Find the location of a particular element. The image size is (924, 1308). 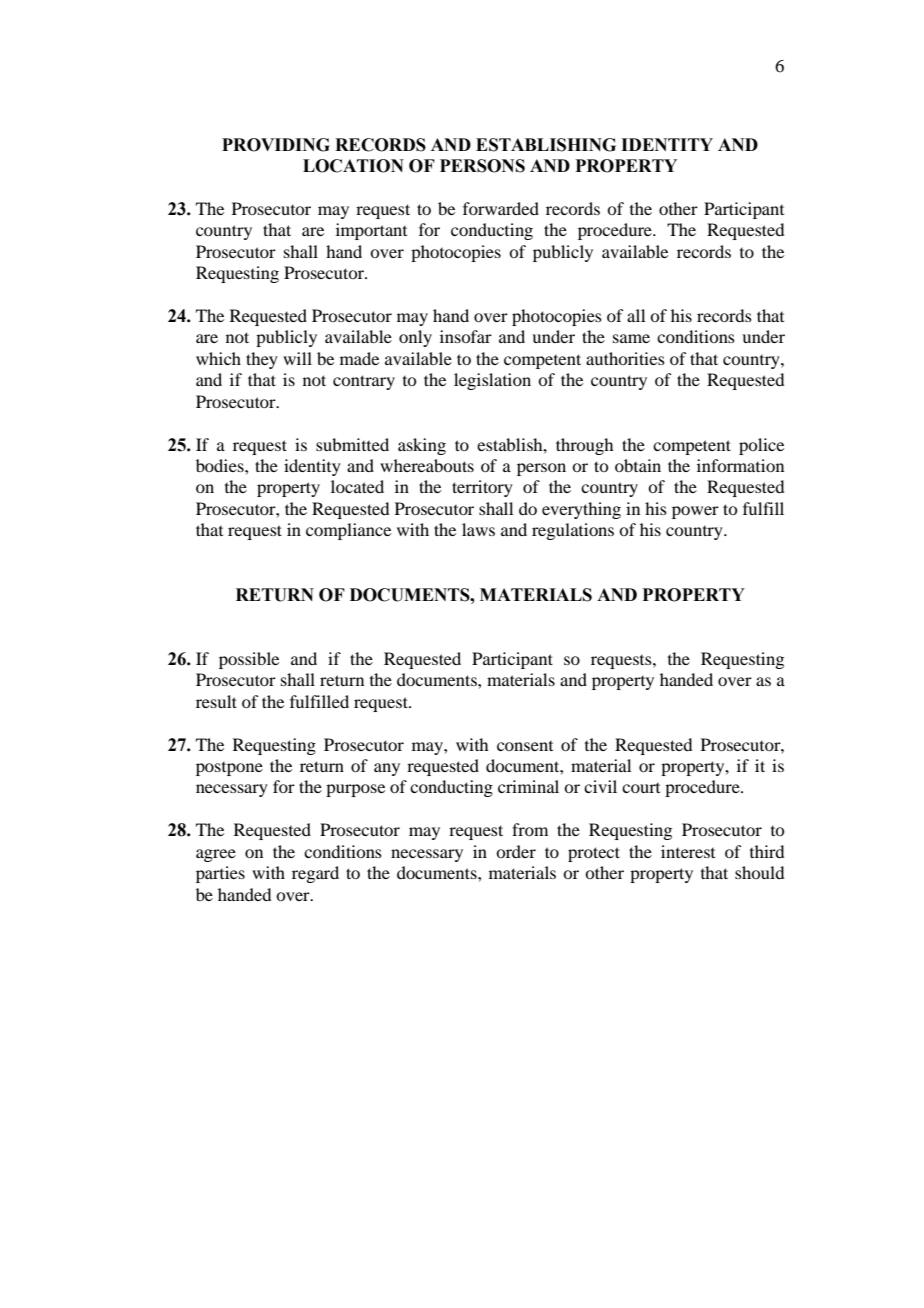

compliance is located at coordinates (348, 531).
